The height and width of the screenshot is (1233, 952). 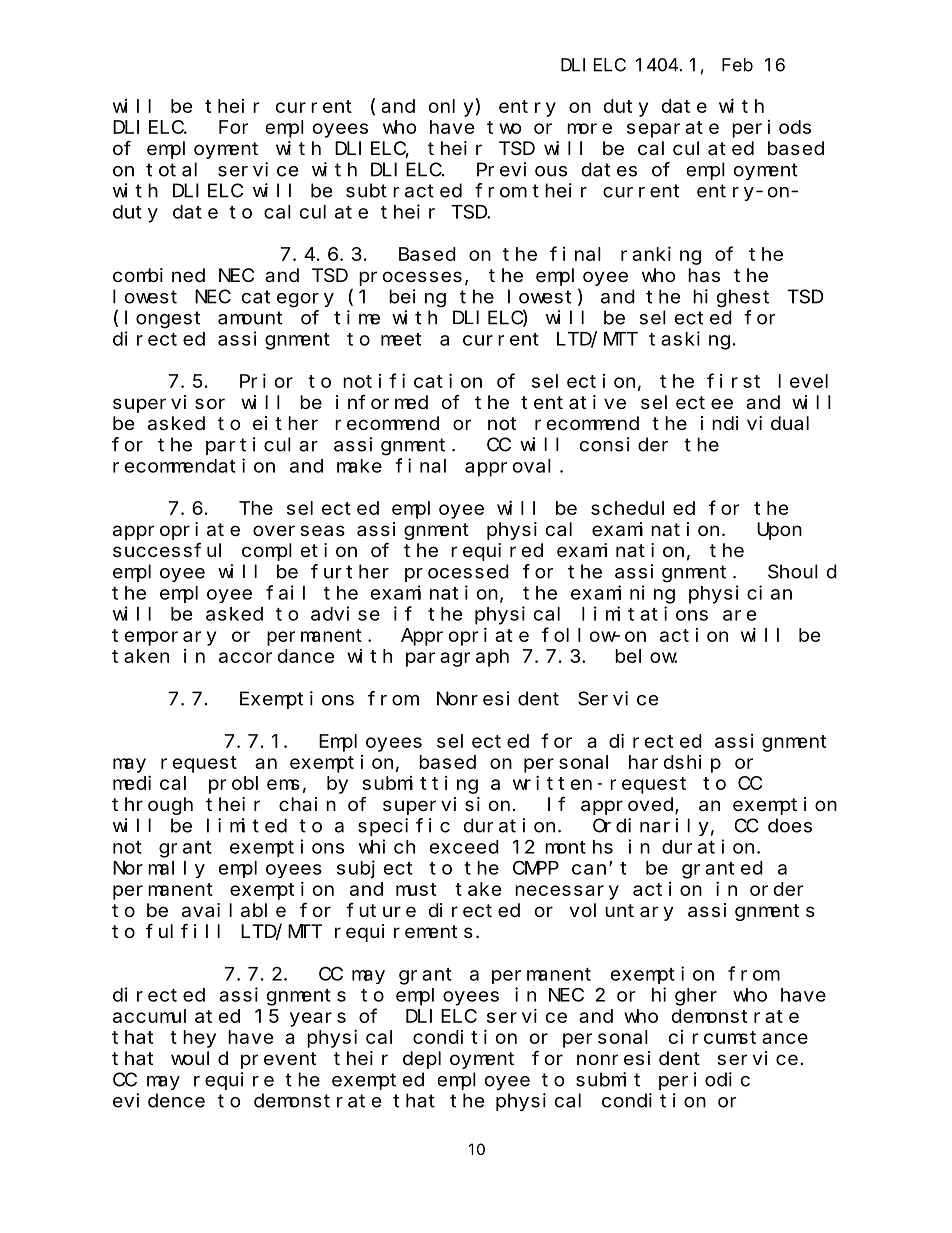 What do you see at coordinates (404, 190) in the screenshot?
I see `subtracted` at bounding box center [404, 190].
